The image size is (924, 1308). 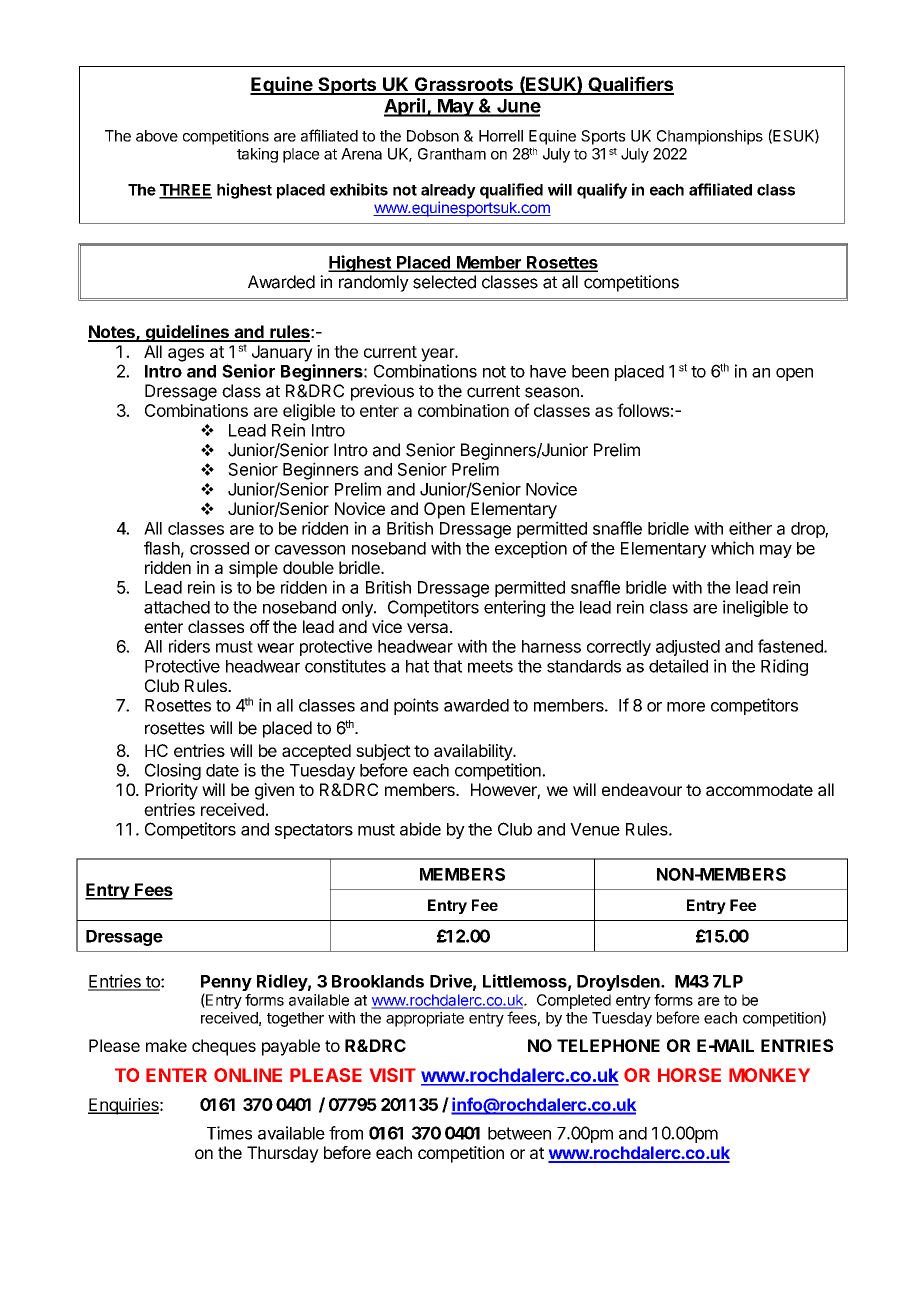 I want to click on Championships, so click(x=710, y=137).
